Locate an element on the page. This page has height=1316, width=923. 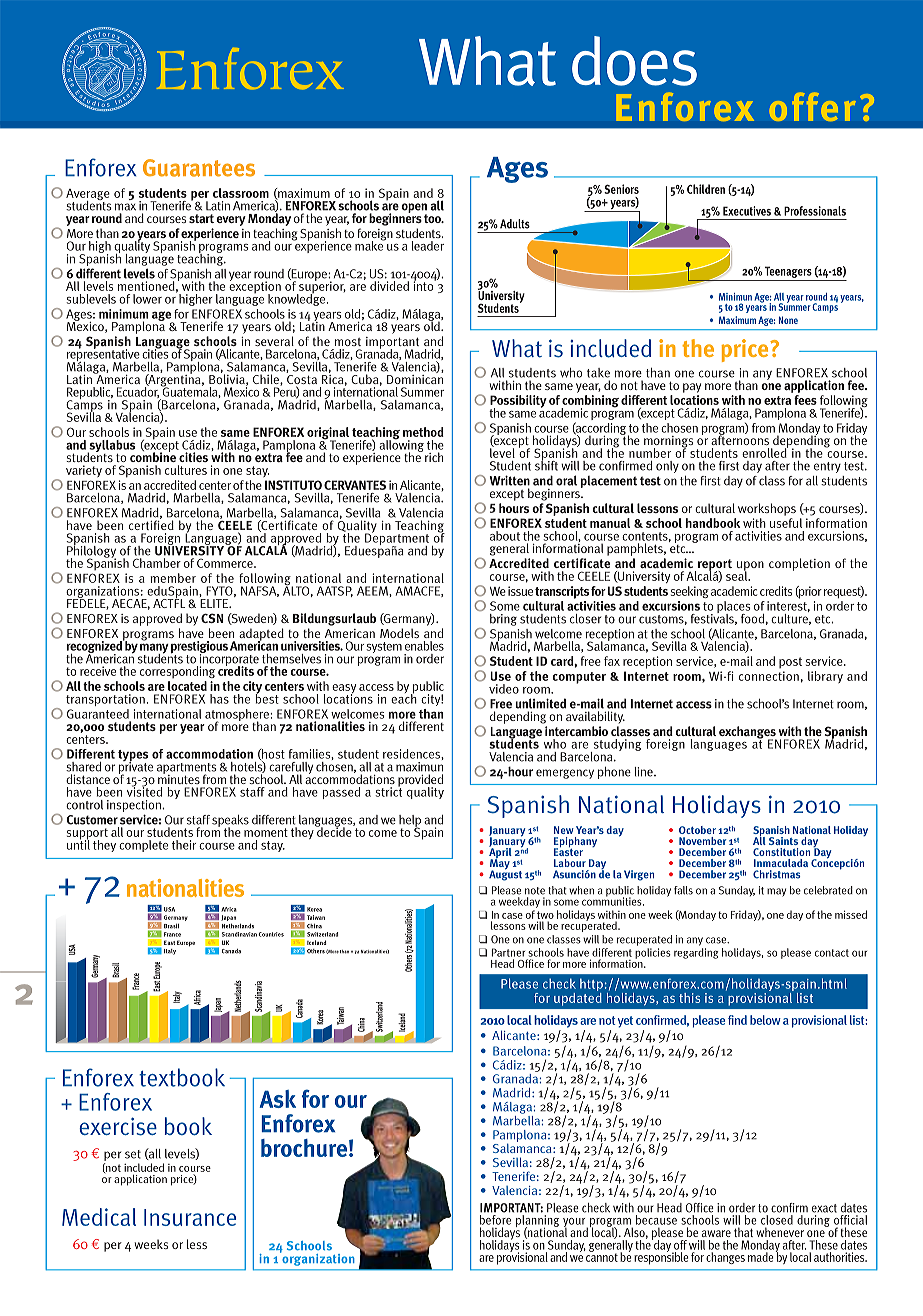
enables is located at coordinates (424, 646).
